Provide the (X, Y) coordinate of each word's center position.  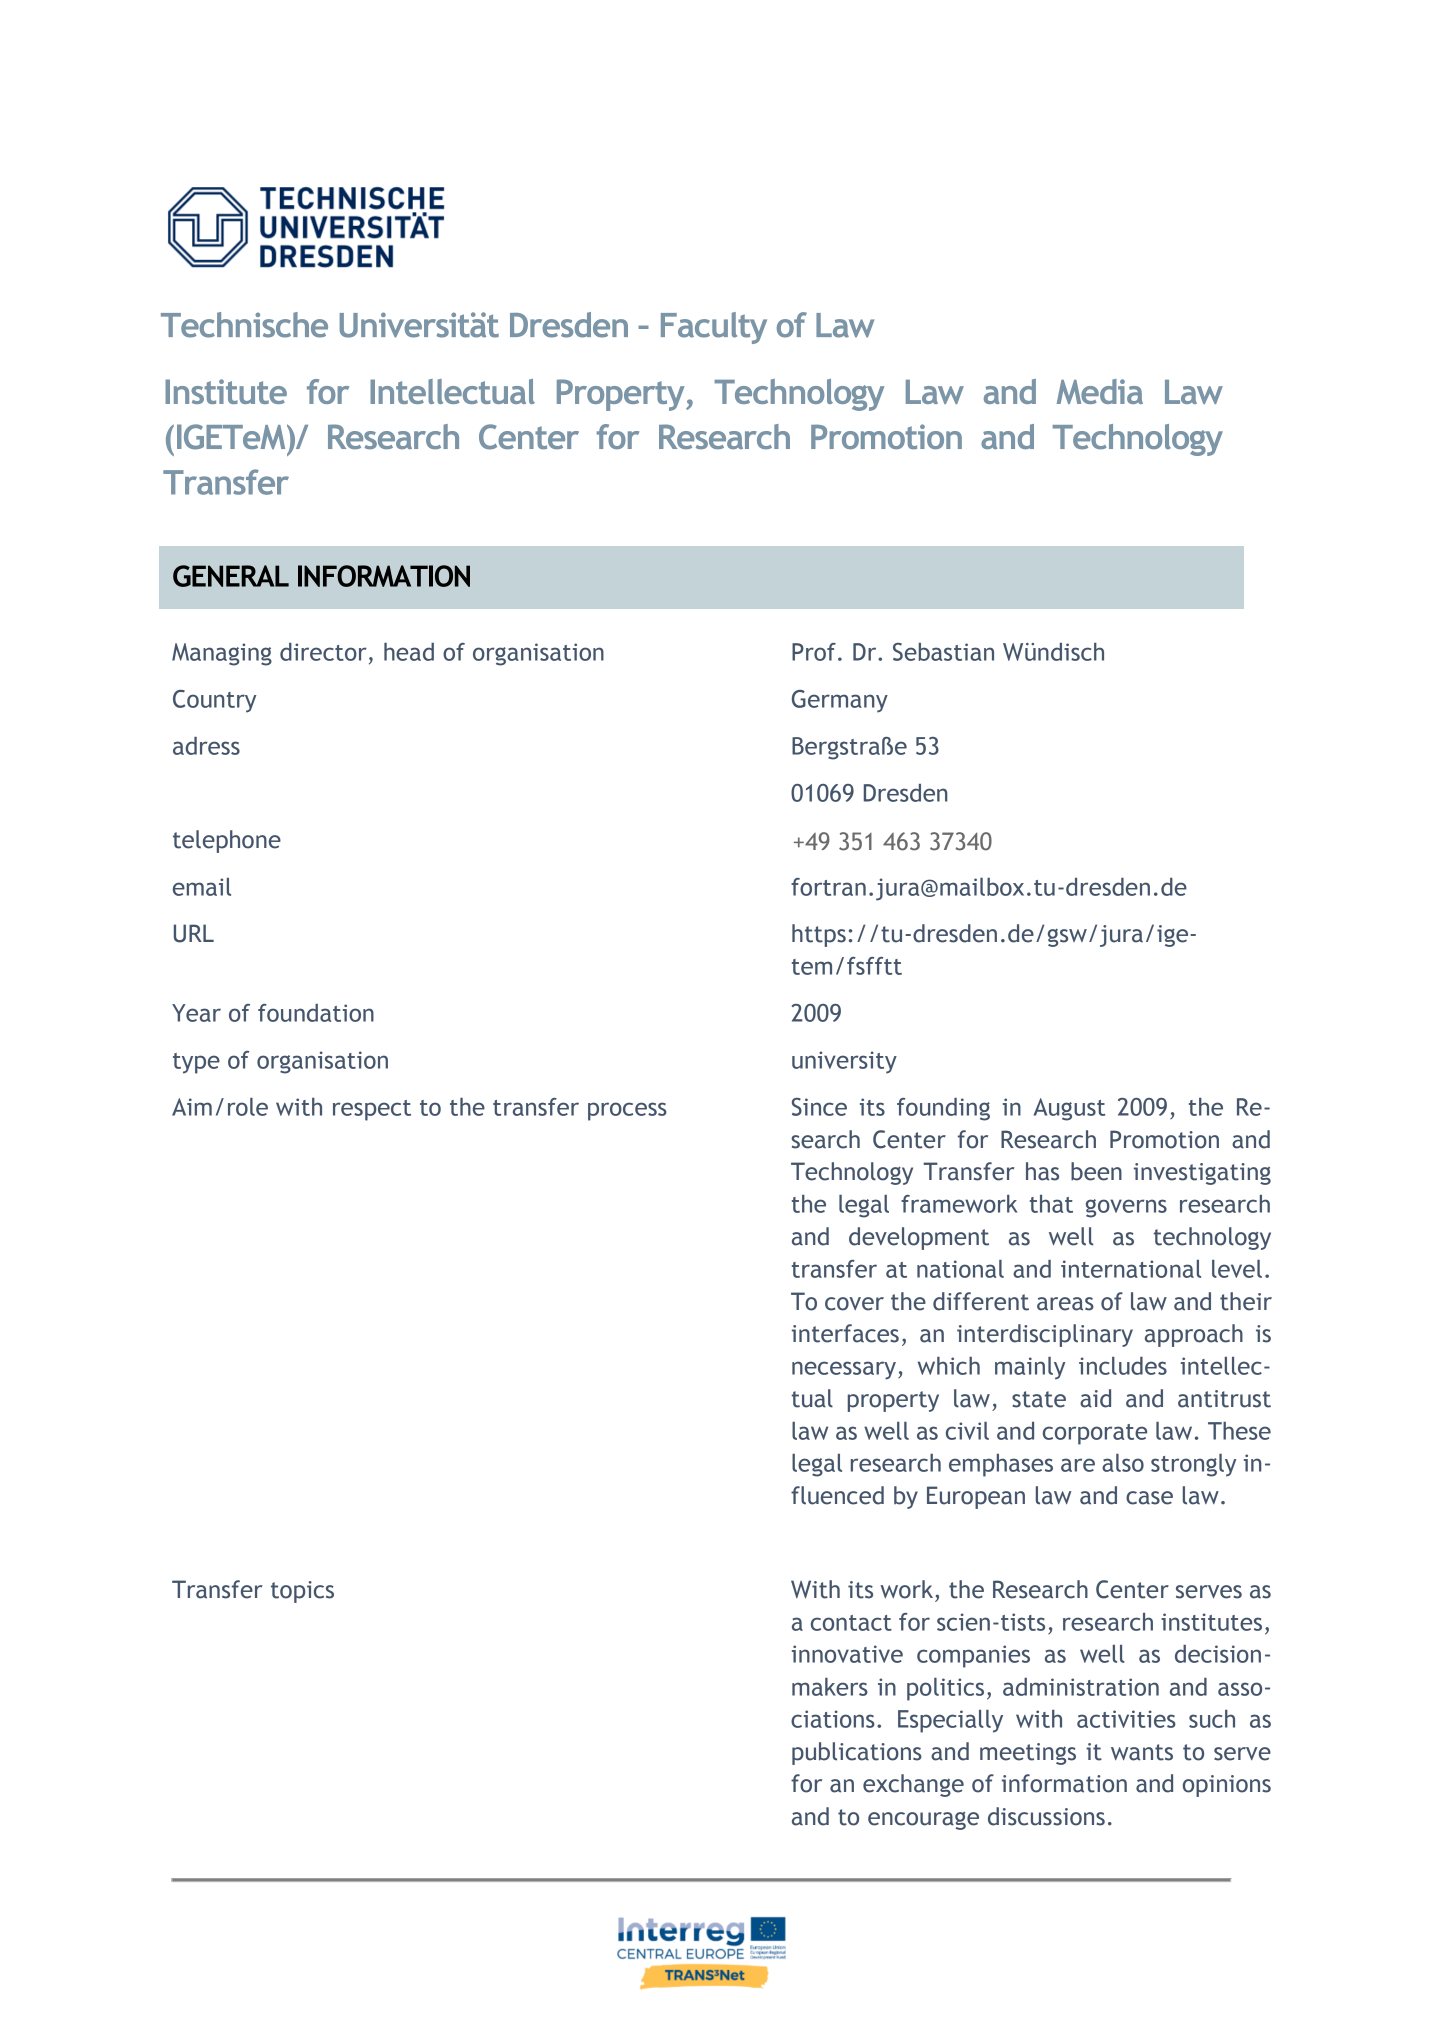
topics (302, 1592)
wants (1142, 1752)
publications (857, 1753)
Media (1100, 391)
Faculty (714, 328)
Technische (244, 325)
